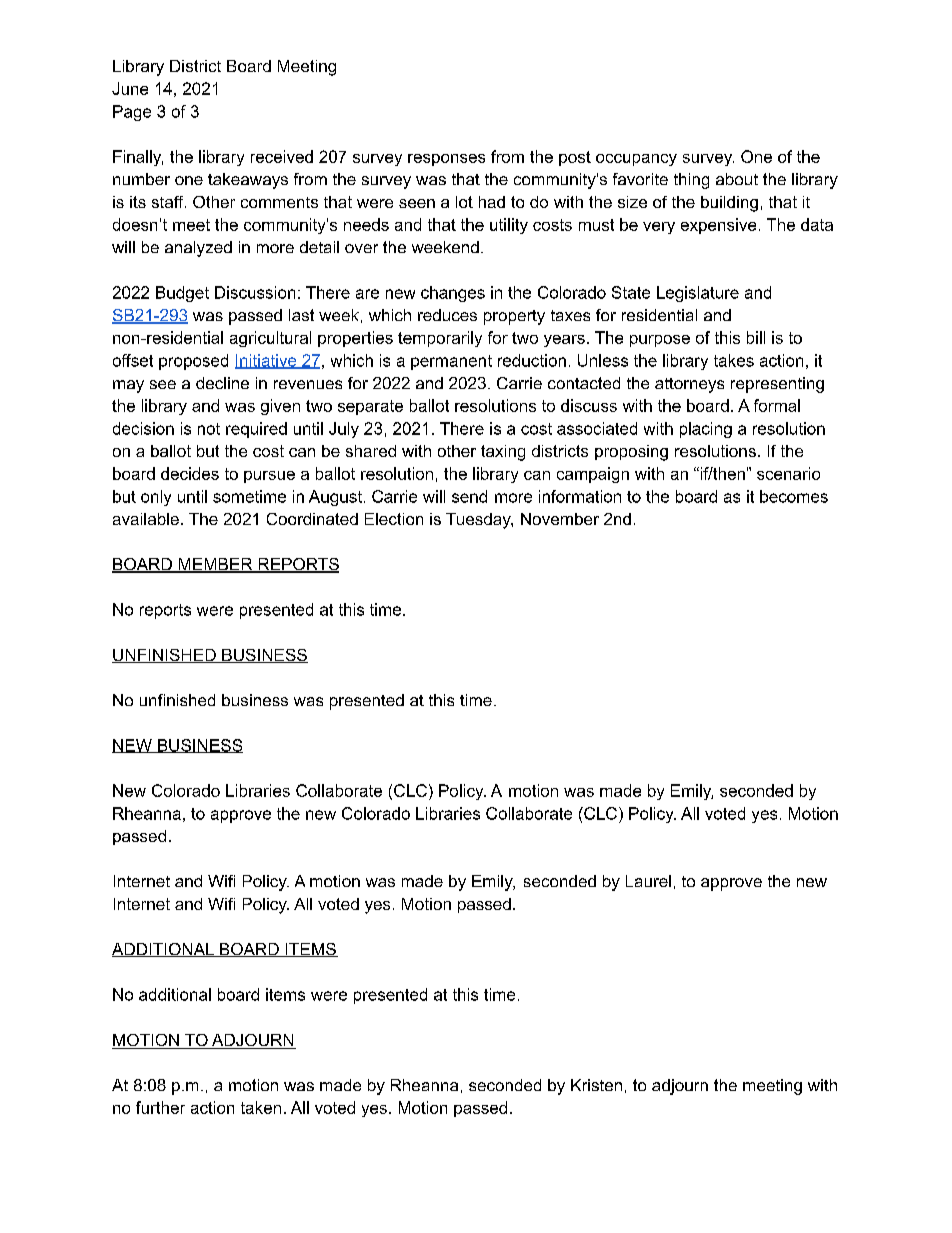  What do you see at coordinates (706, 430) in the screenshot?
I see `placing` at bounding box center [706, 430].
